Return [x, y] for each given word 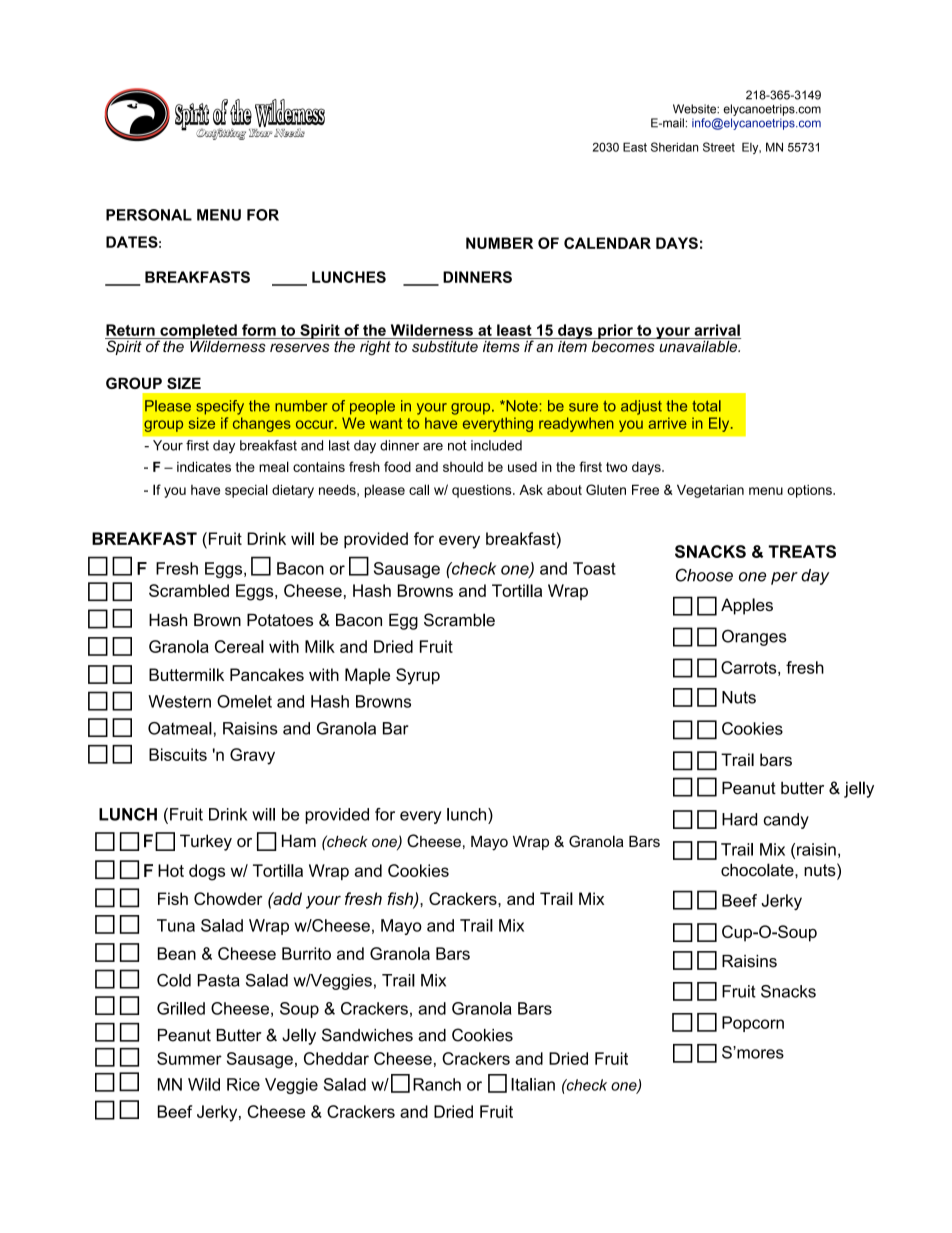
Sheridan [674, 147]
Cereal [239, 646]
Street [719, 147]
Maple [367, 676]
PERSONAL [149, 215]
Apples [747, 606]
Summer [189, 1058]
